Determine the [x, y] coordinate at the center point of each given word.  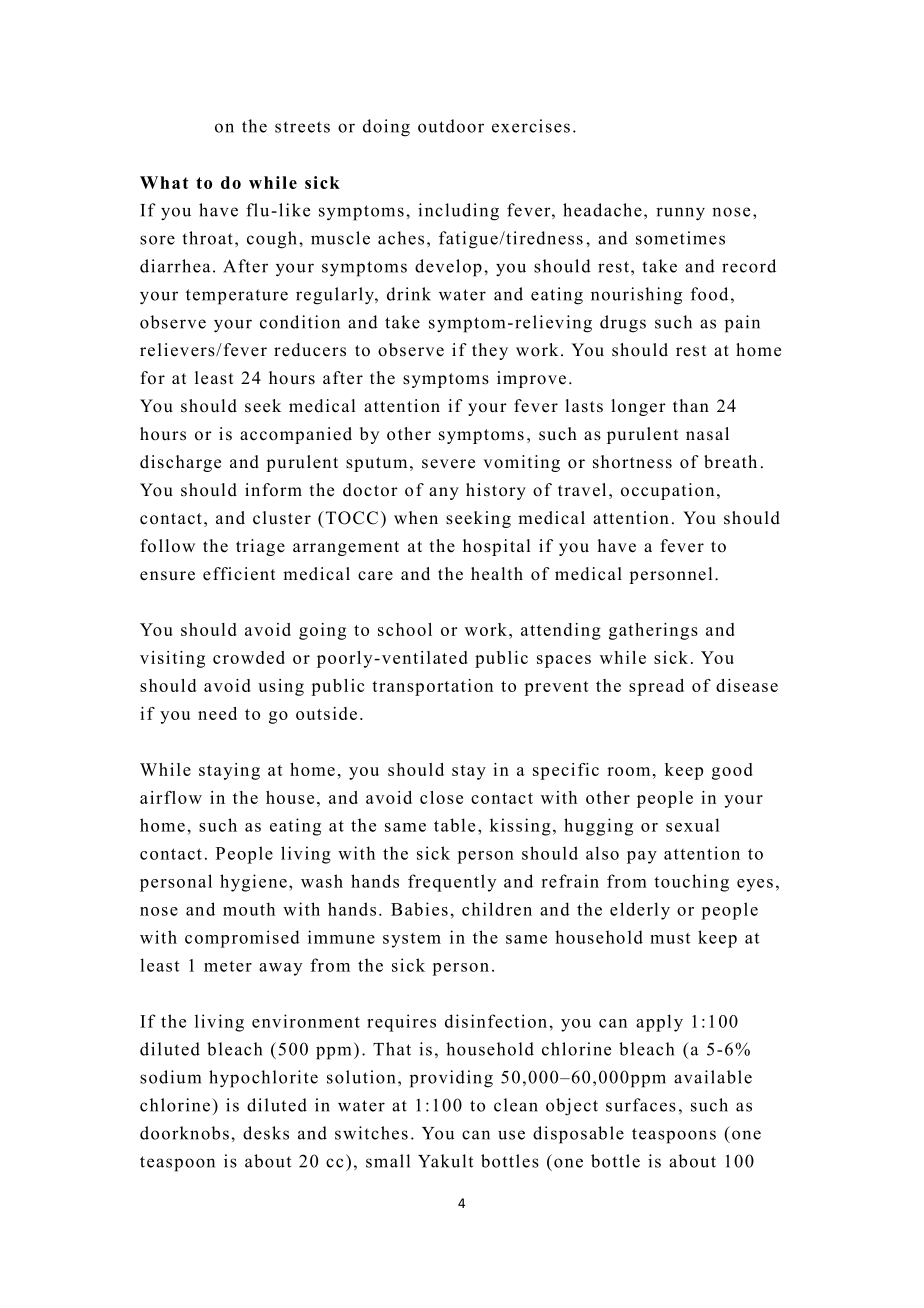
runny [680, 214]
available [713, 1077]
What [164, 182]
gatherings [653, 631]
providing [451, 1079]
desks [266, 1133]
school [405, 629]
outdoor [451, 126]
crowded [249, 657]
